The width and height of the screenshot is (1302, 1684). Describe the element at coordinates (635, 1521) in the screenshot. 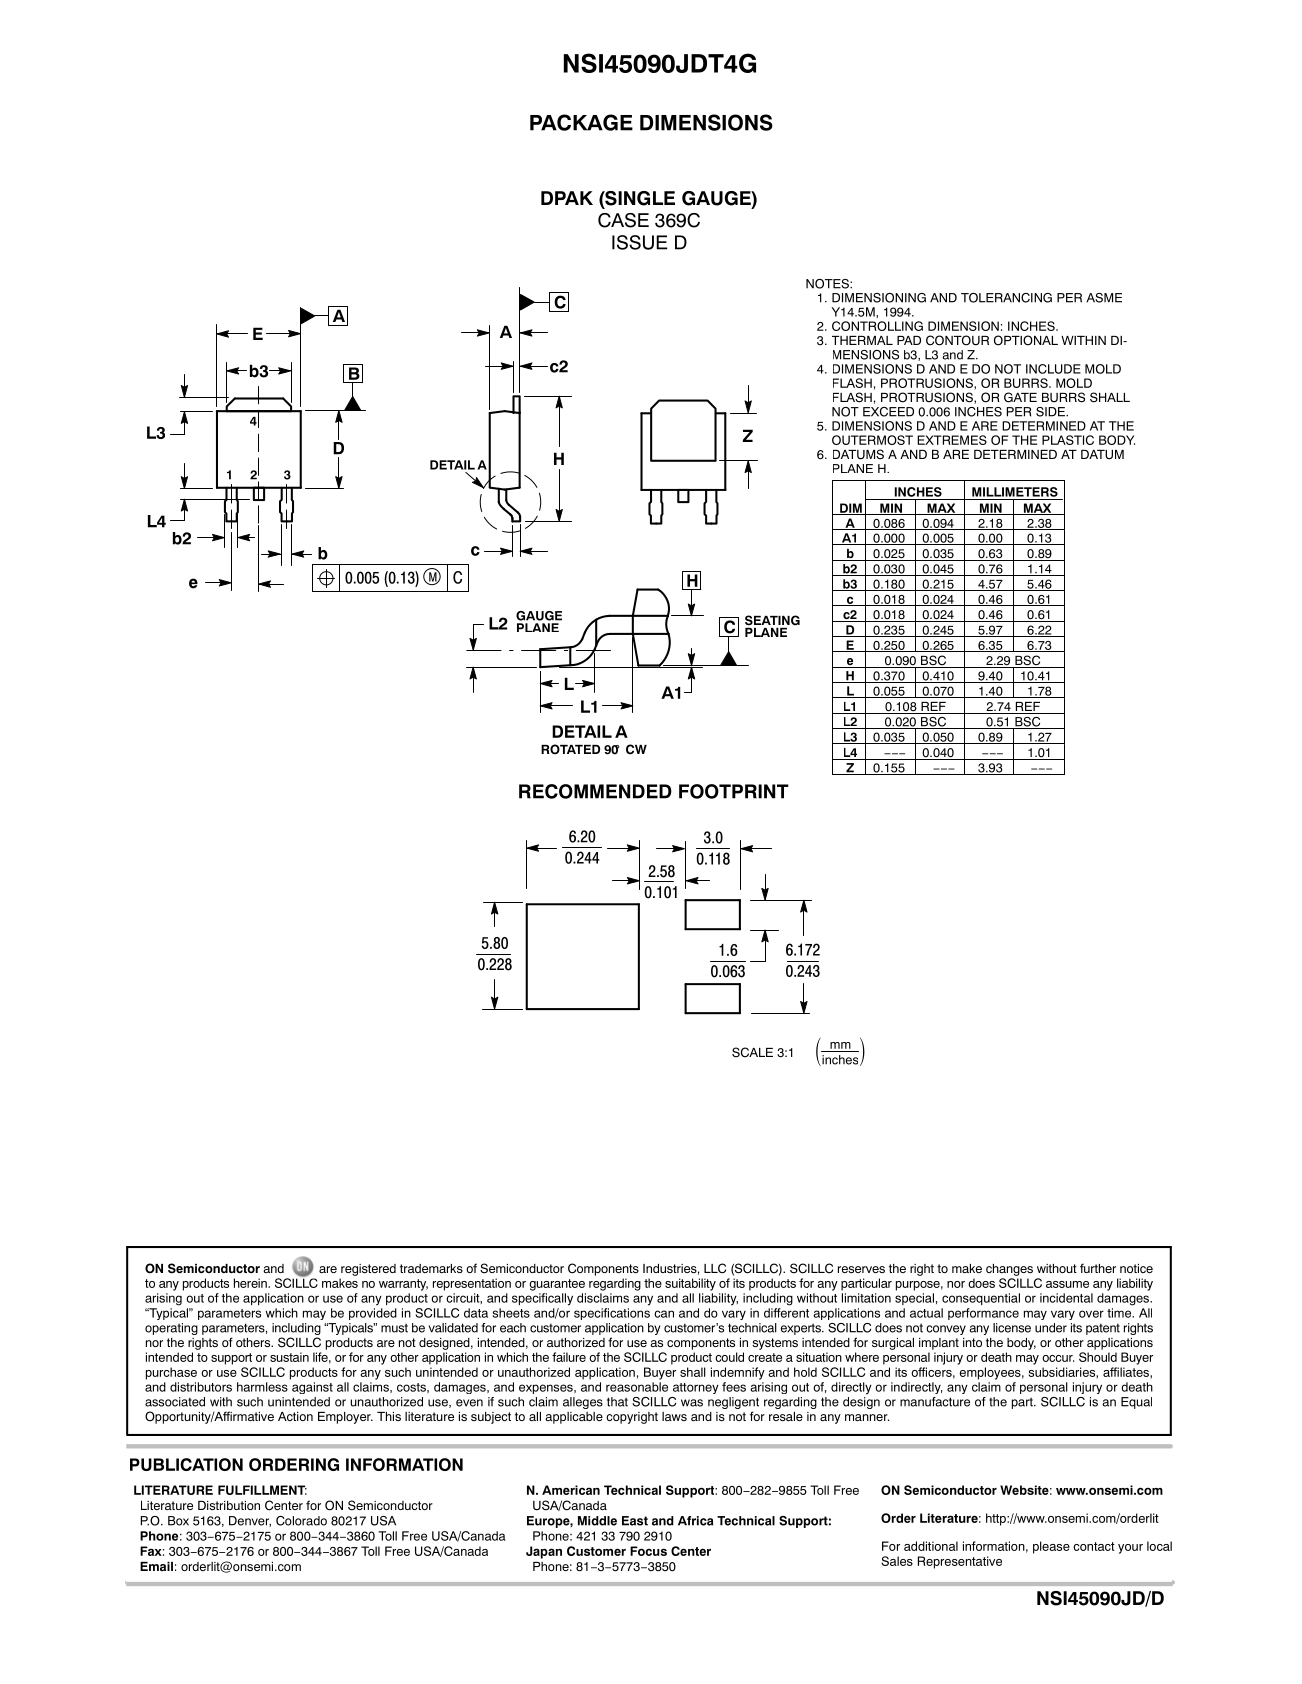

I see `East` at that location.
